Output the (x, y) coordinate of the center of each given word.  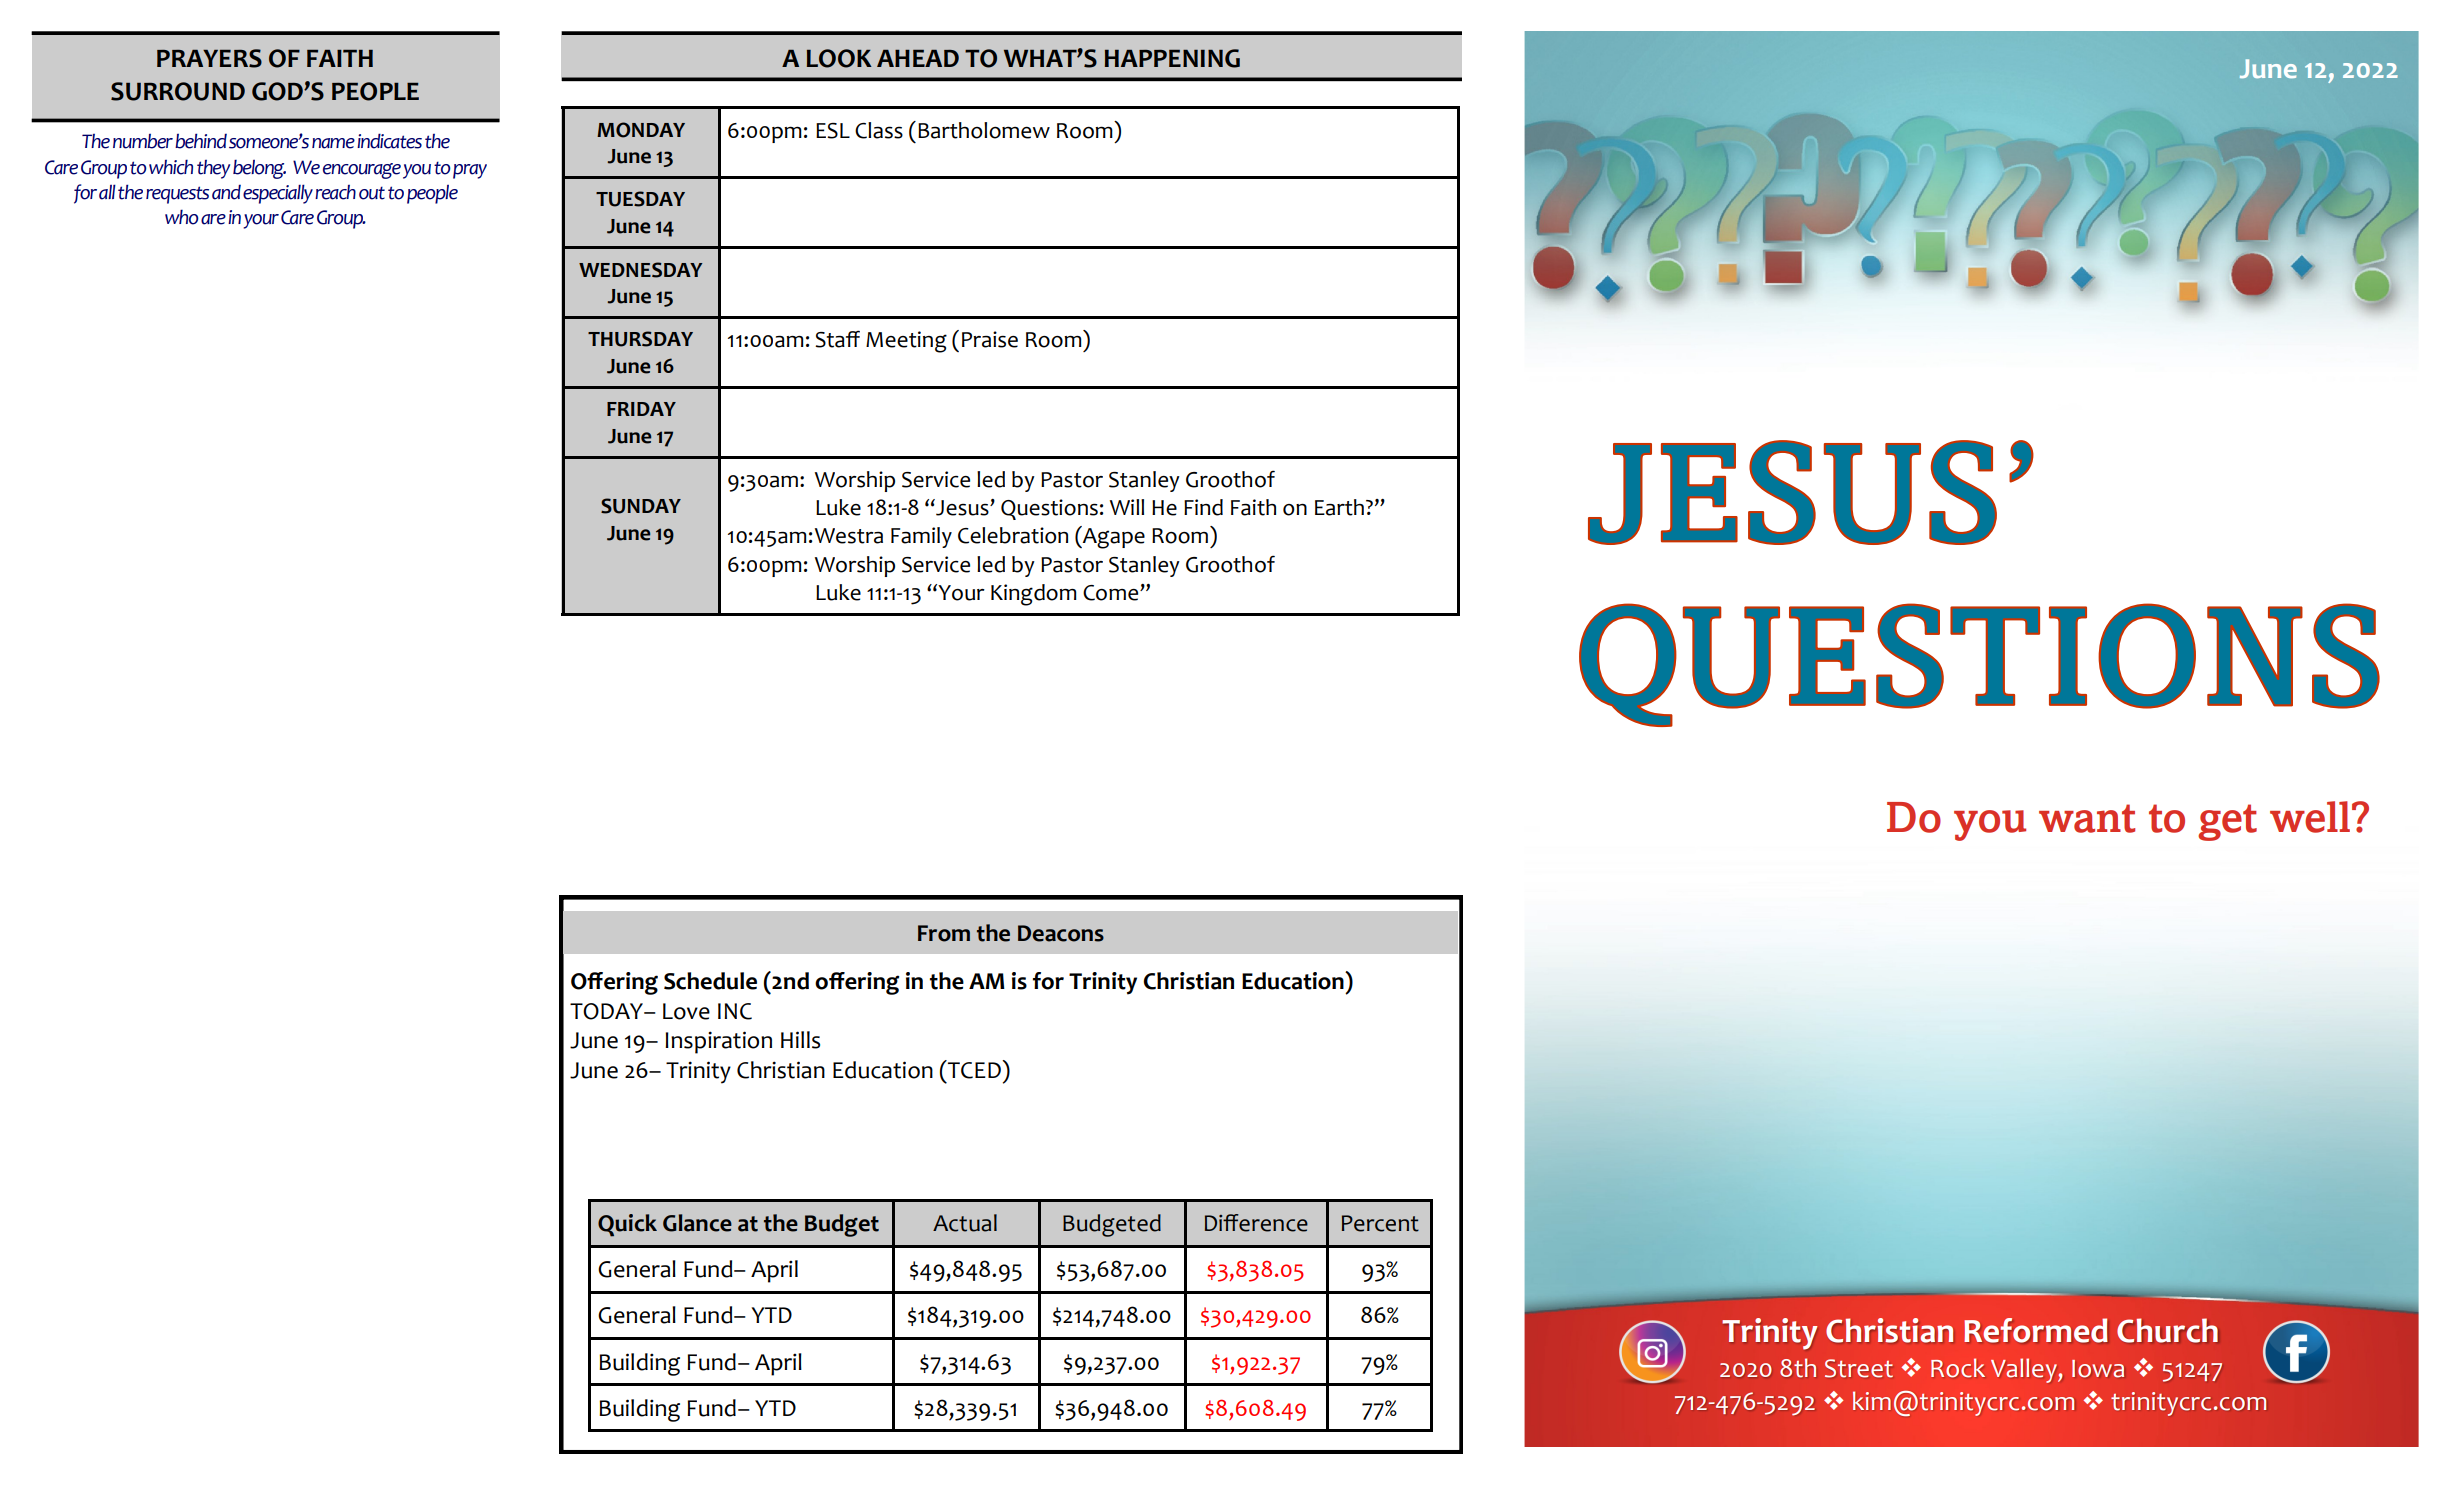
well (2310, 817)
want (2087, 818)
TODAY (608, 1011)
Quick (627, 1225)
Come (1112, 593)
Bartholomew (984, 130)
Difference (1256, 1223)
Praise (990, 339)
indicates (389, 141)
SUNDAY (641, 506)
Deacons (1061, 933)
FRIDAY (641, 409)
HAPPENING (1172, 58)
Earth (1339, 507)
